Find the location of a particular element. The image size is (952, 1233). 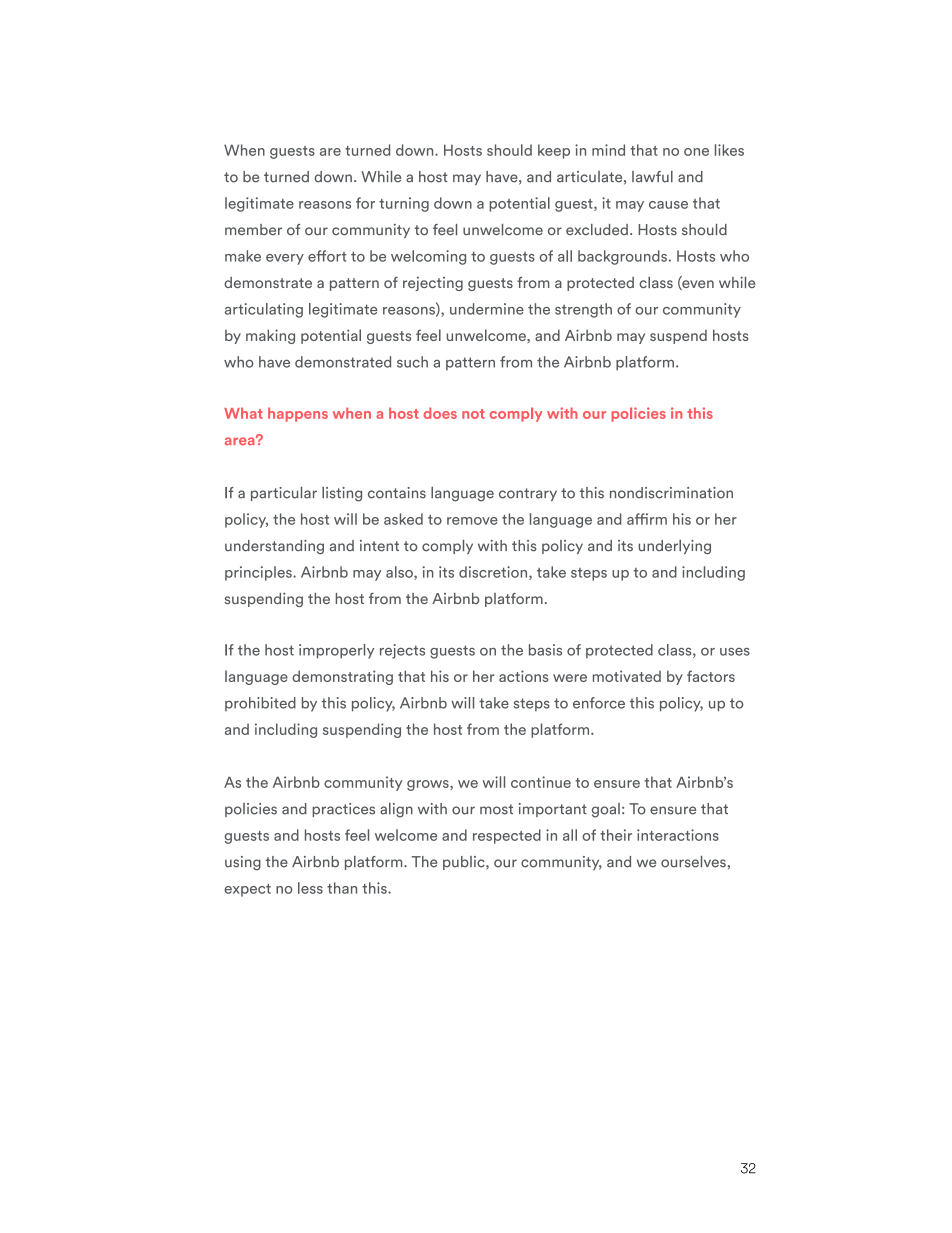

prohibited is located at coordinates (260, 704).
